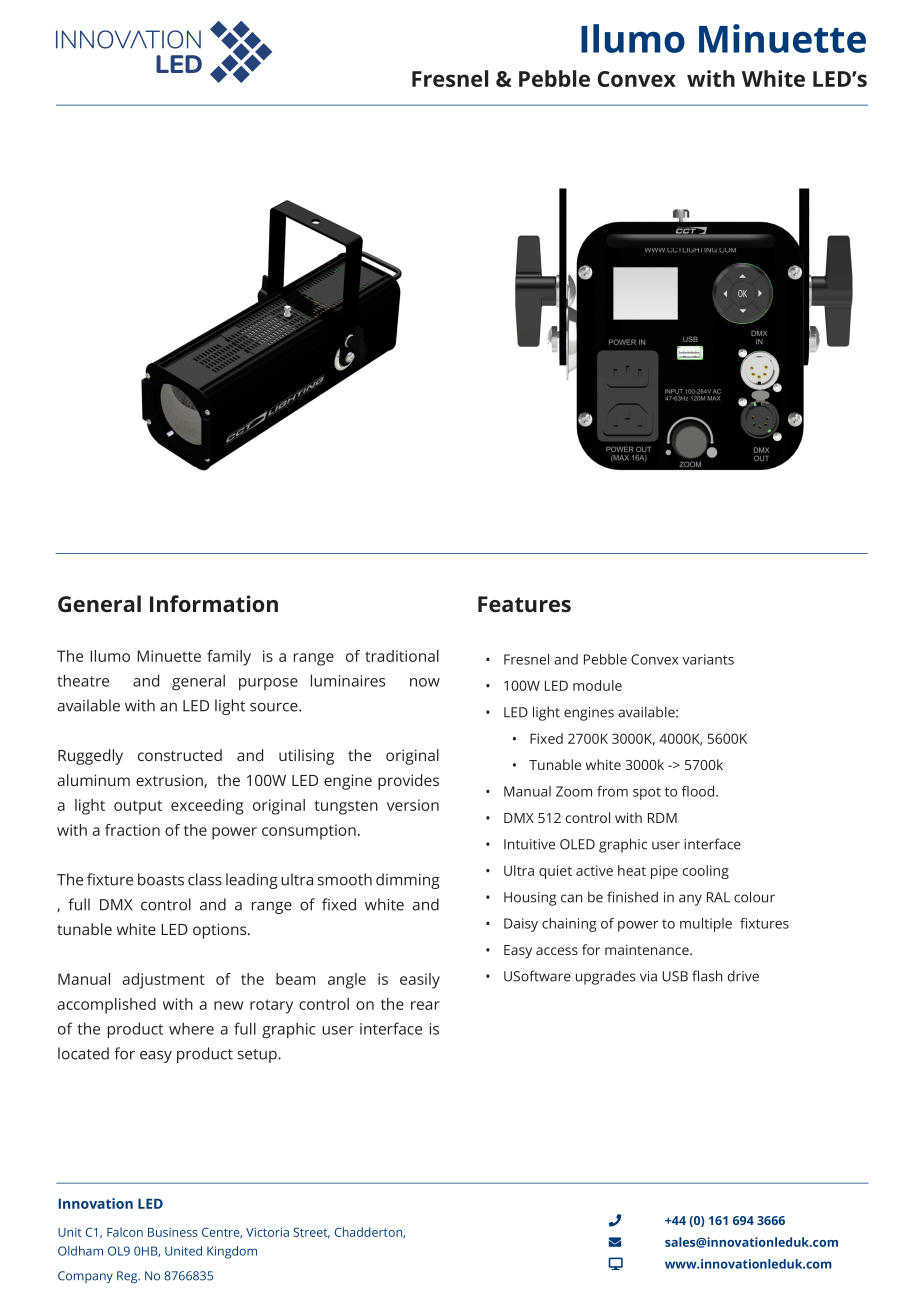 Image resolution: width=924 pixels, height=1308 pixels. What do you see at coordinates (708, 659) in the page?
I see `variants` at bounding box center [708, 659].
